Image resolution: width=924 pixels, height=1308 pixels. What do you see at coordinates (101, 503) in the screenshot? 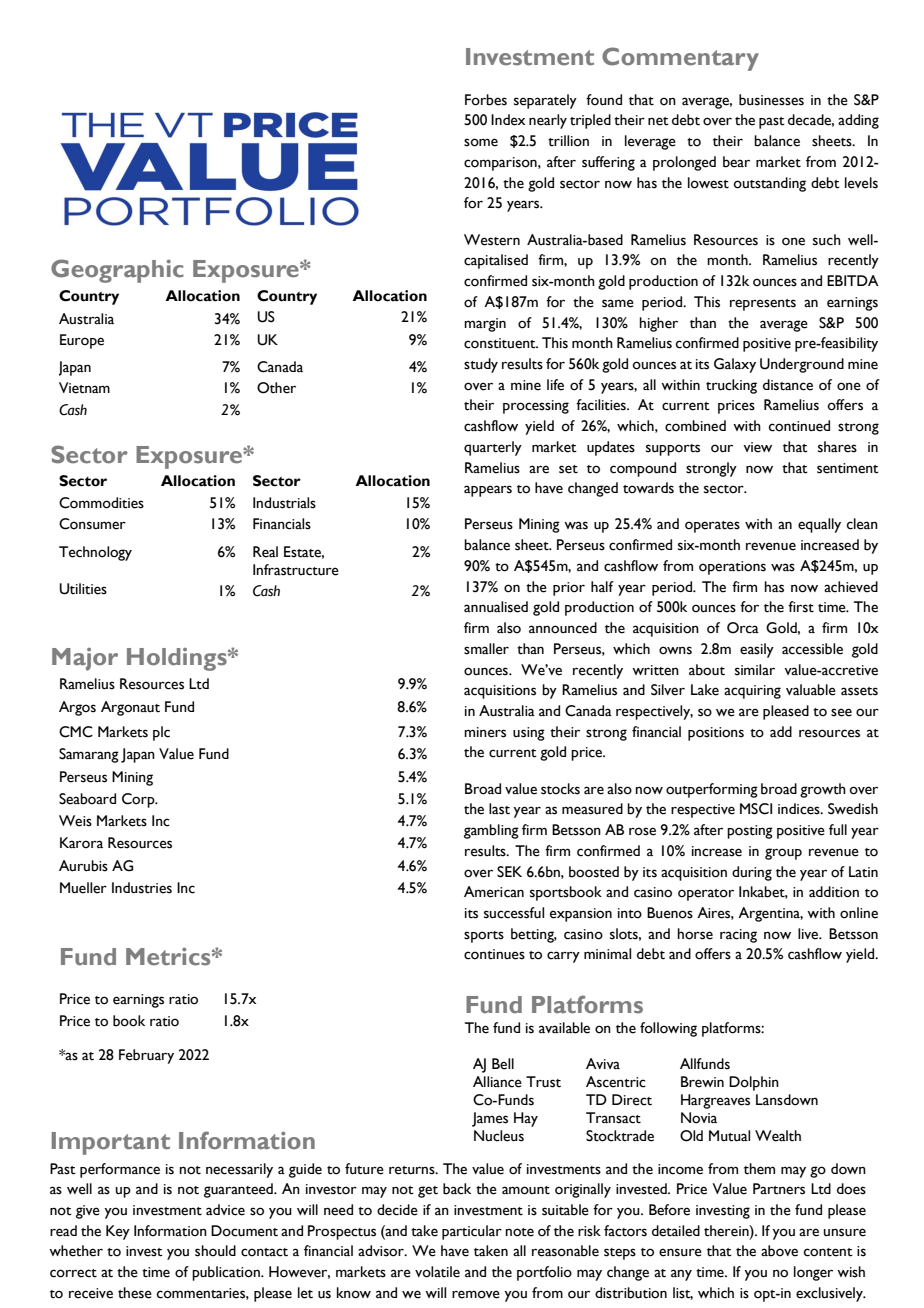
I see `Commodities` at bounding box center [101, 503].
